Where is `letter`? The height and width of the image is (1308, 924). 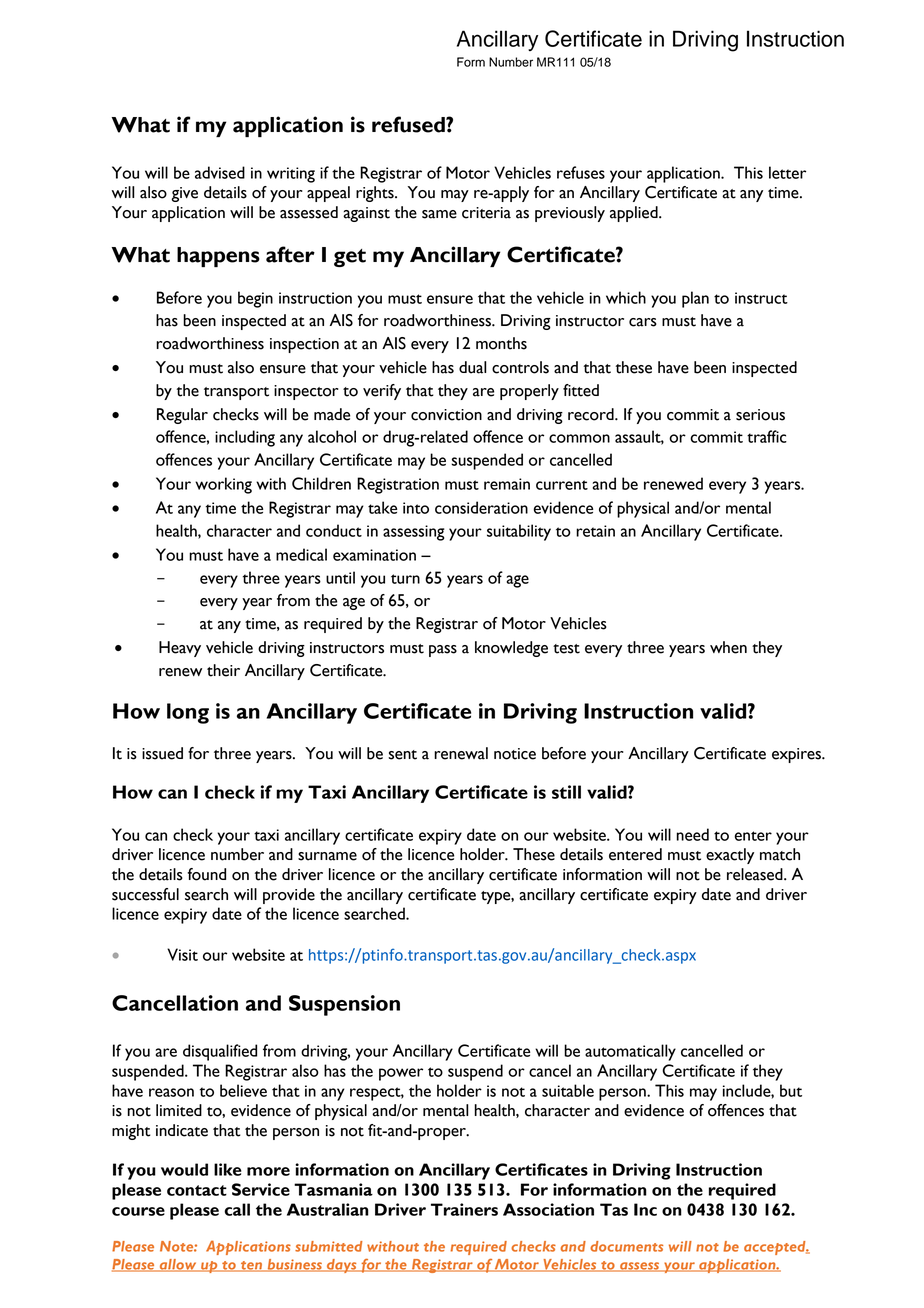
letter is located at coordinates (787, 172).
